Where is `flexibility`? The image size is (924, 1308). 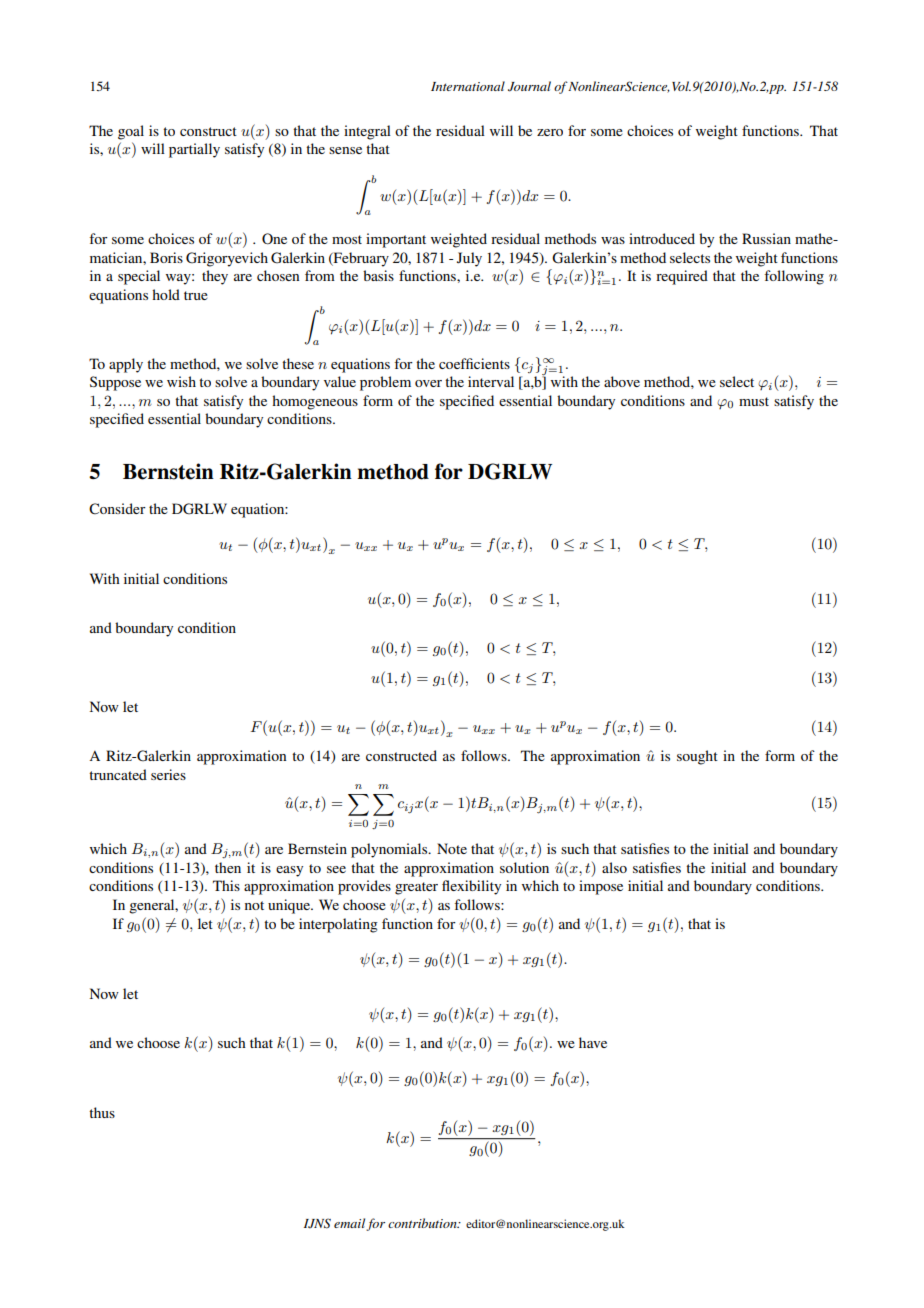
flexibility is located at coordinates (471, 887).
